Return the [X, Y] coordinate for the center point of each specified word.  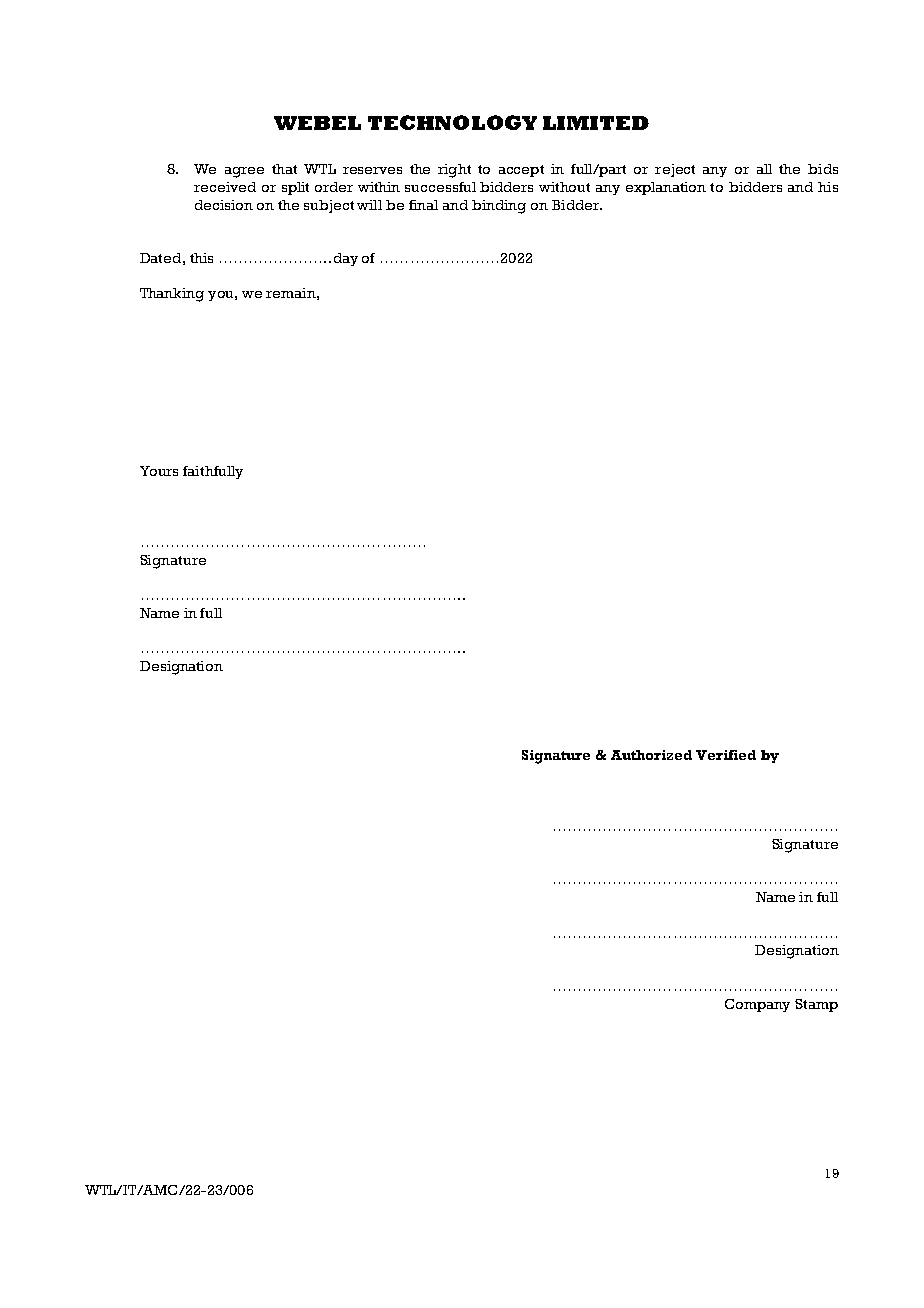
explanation [666, 188]
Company [757, 1005]
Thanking [172, 295]
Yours [159, 471]
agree [244, 172]
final [423, 205]
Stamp [816, 1005]
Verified [726, 755]
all [764, 169]
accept [521, 171]
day [346, 259]
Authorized [651, 755]
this [201, 258]
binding [499, 207]
